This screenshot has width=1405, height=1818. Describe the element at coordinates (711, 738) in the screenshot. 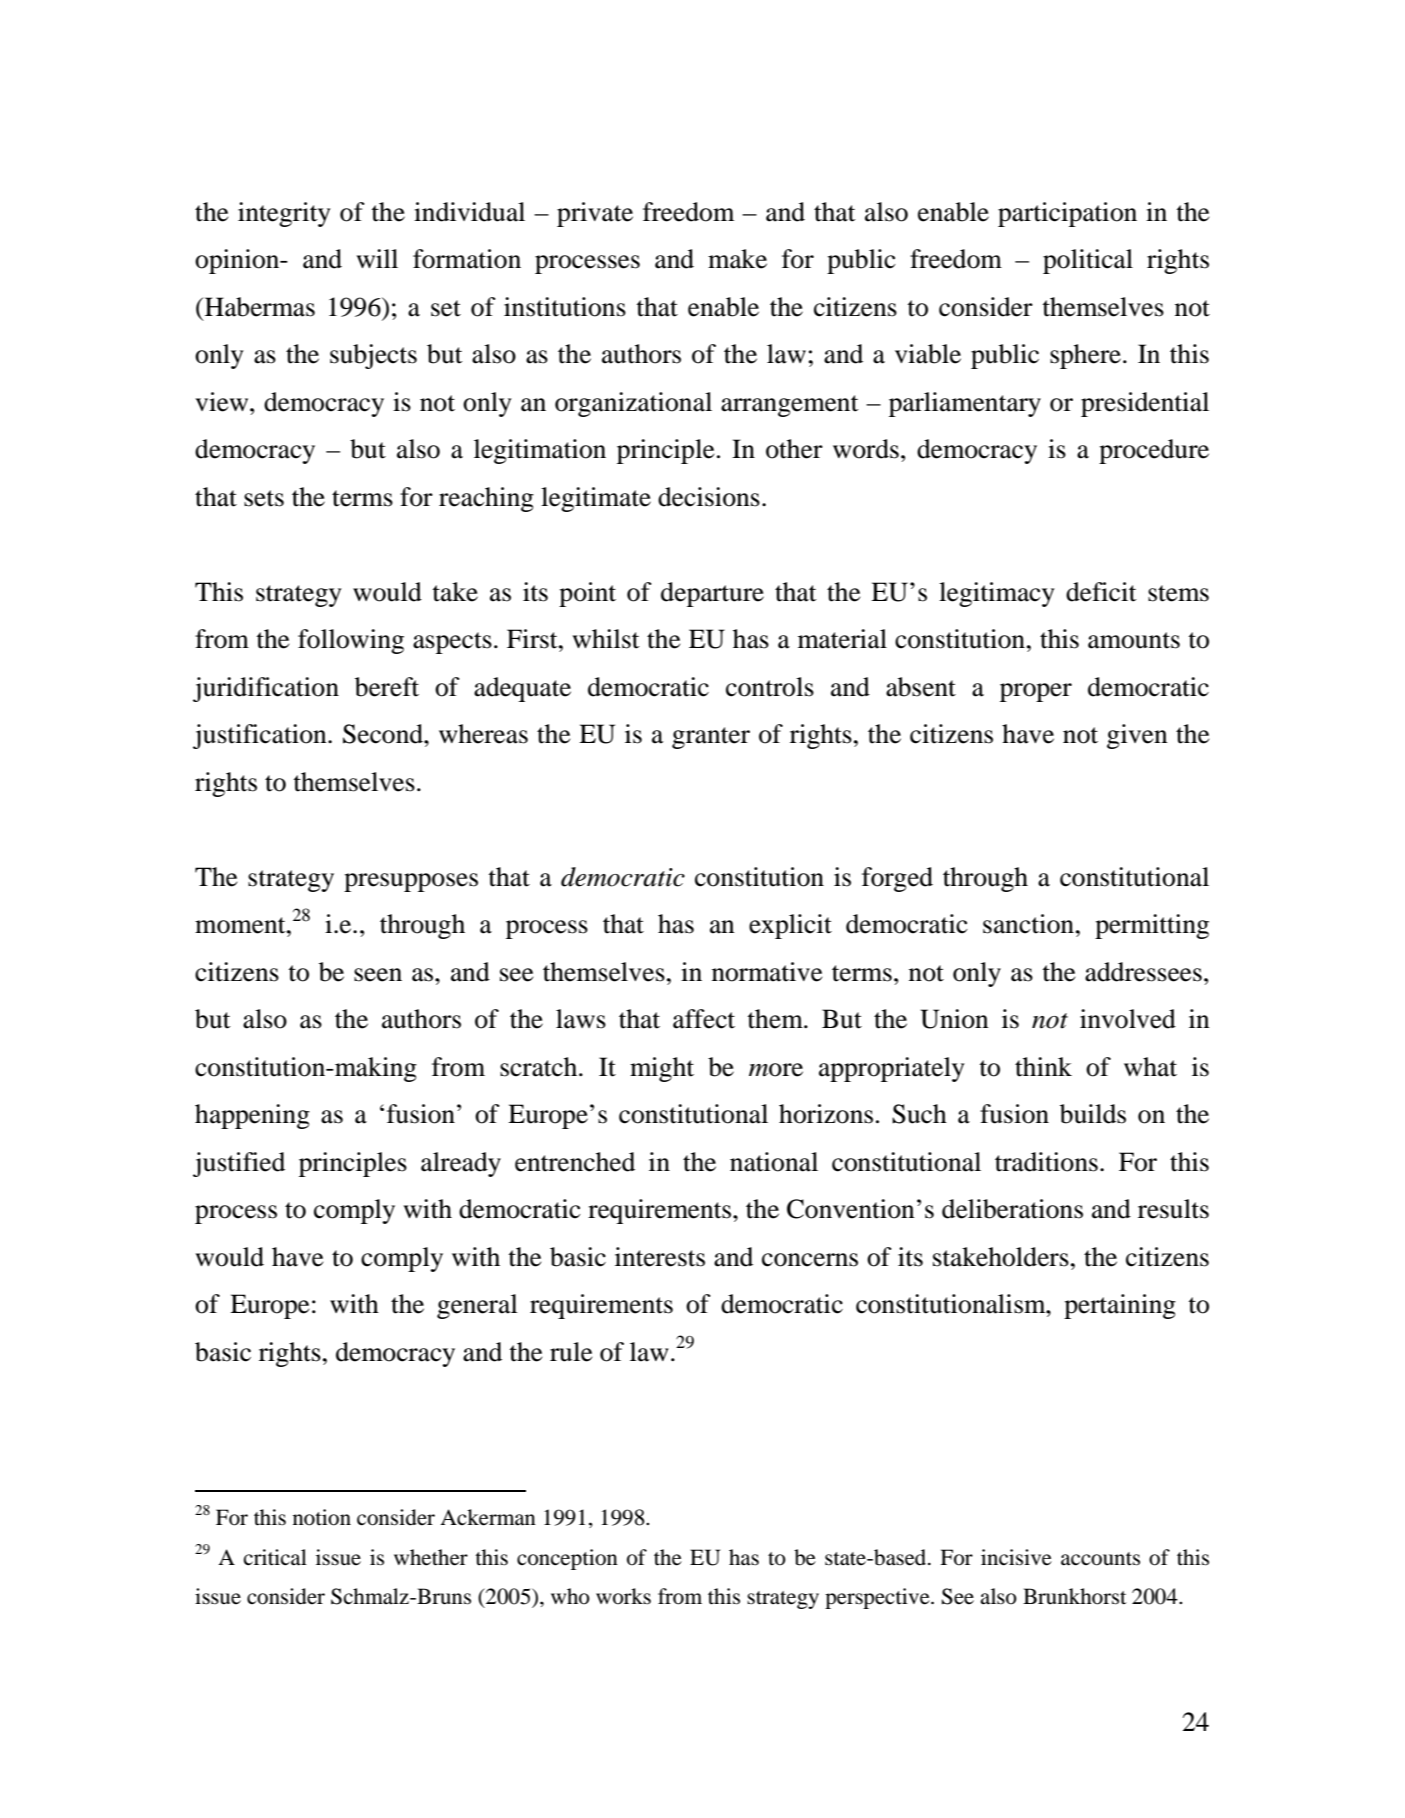

I see `granter` at that location.
